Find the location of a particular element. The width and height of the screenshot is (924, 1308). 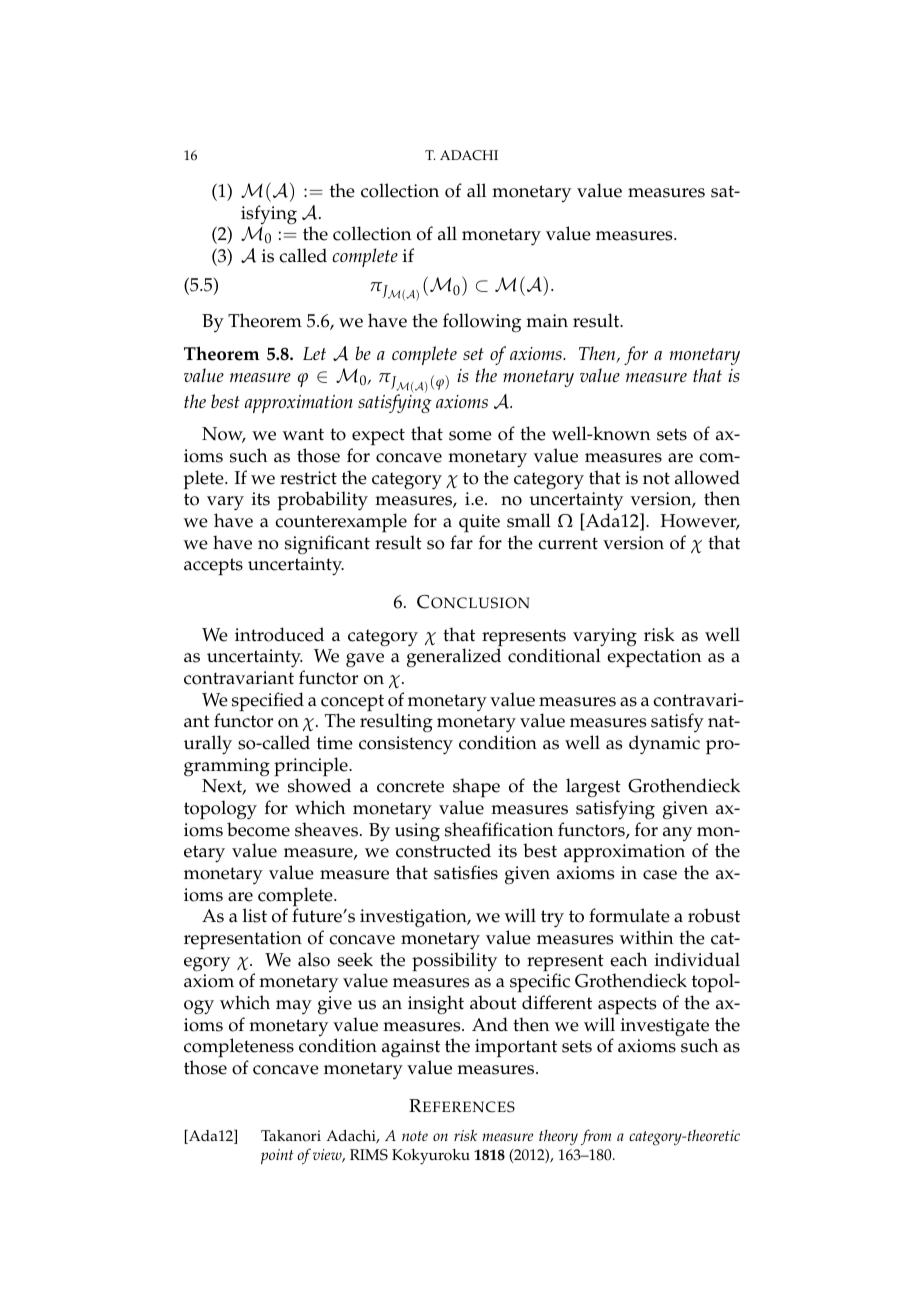

current is located at coordinates (568, 543).
